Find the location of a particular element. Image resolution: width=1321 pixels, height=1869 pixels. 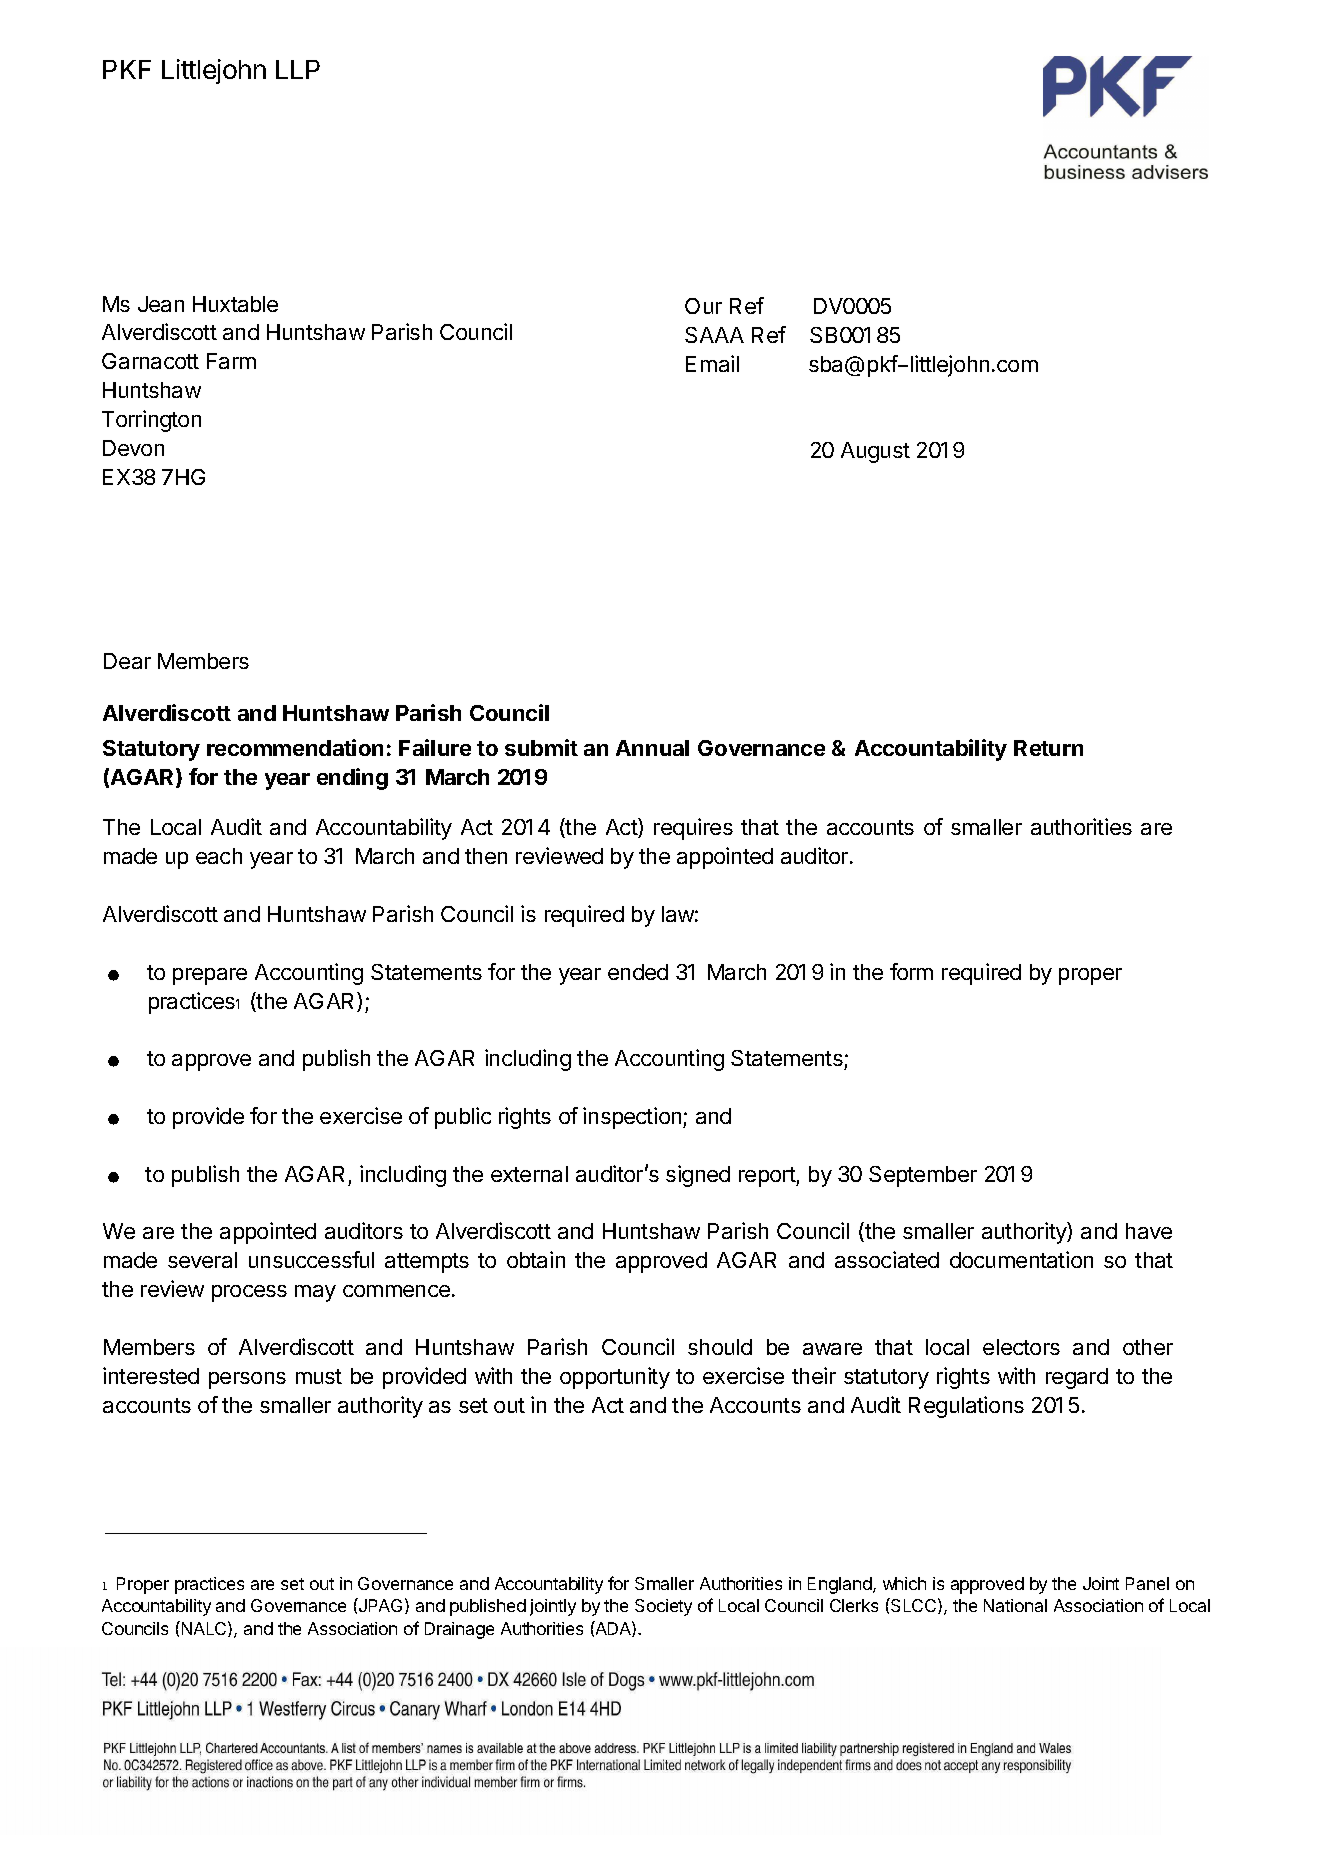

Email is located at coordinates (712, 363).
